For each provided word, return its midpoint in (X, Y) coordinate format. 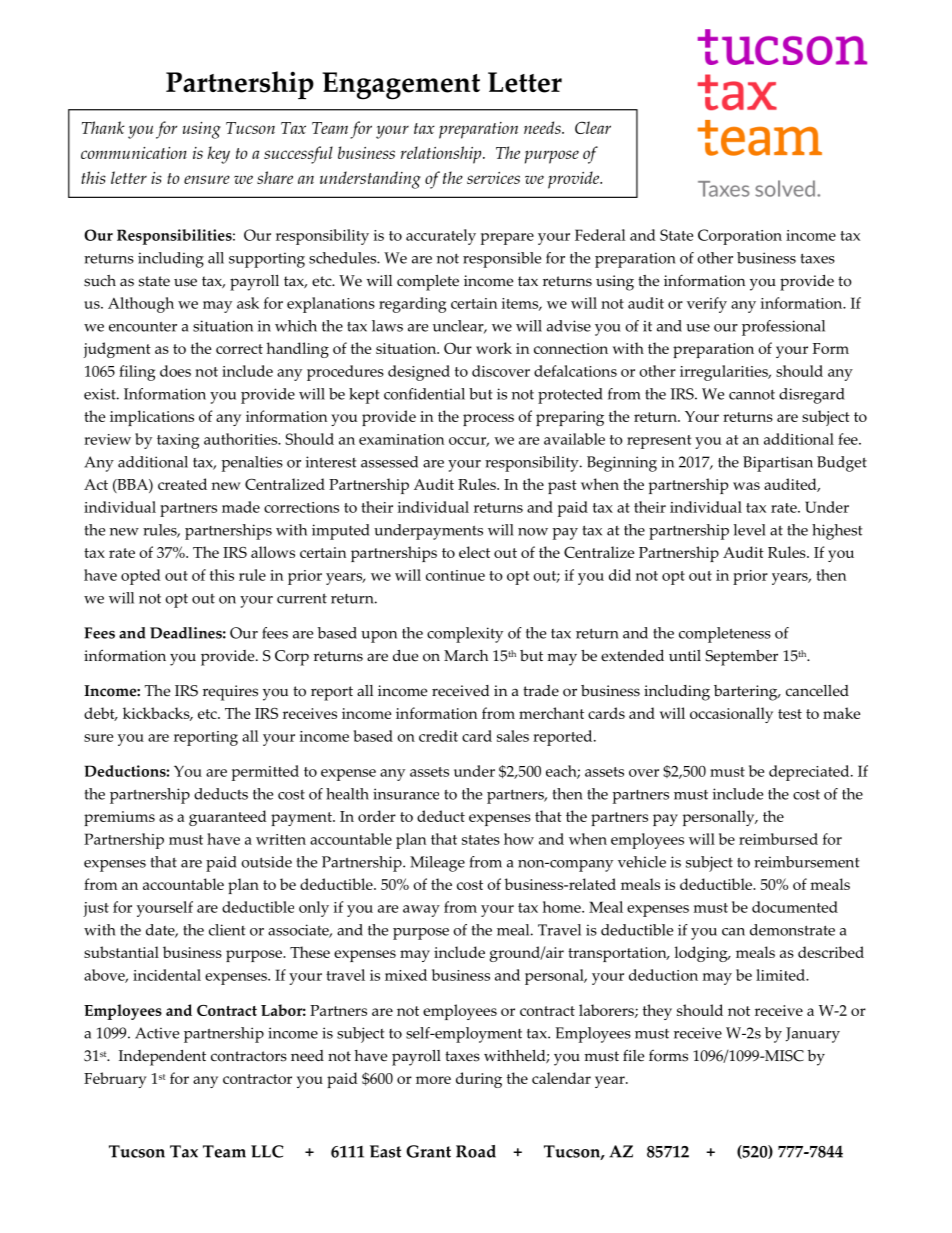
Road (476, 1151)
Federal (600, 235)
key (218, 155)
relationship (442, 155)
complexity (465, 635)
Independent (162, 1058)
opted (141, 577)
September (742, 658)
